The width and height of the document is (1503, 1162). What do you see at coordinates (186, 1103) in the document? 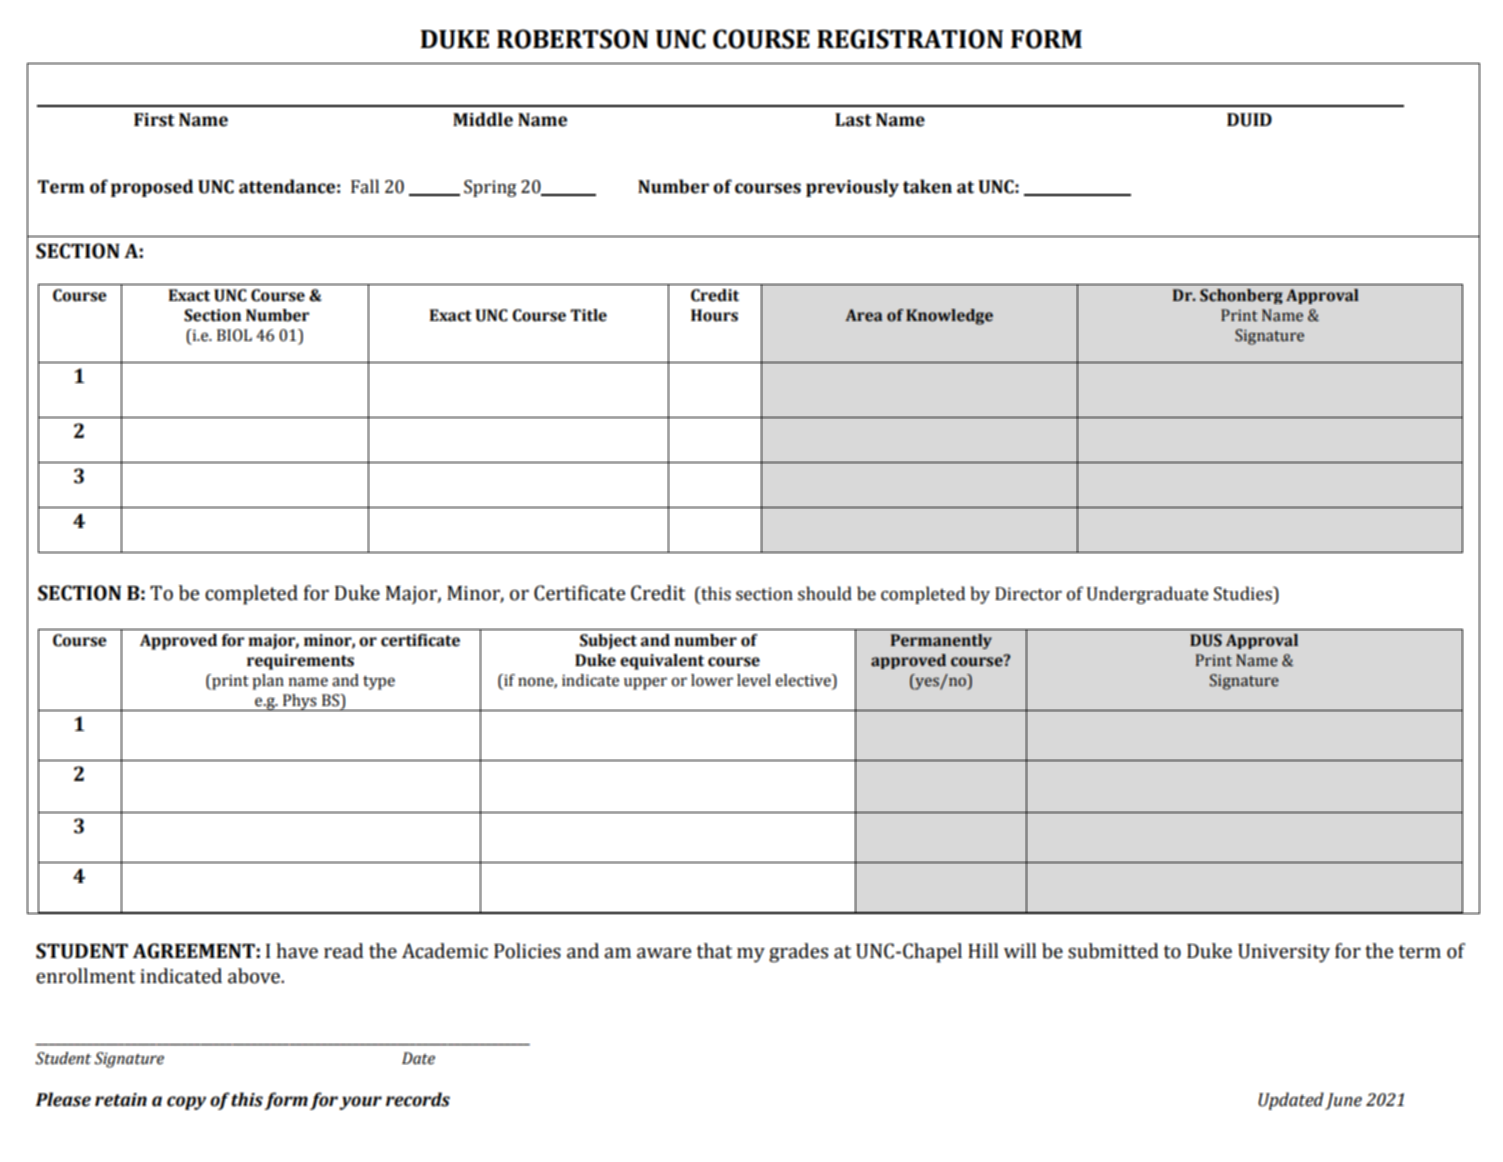
I see `copy` at bounding box center [186, 1103].
